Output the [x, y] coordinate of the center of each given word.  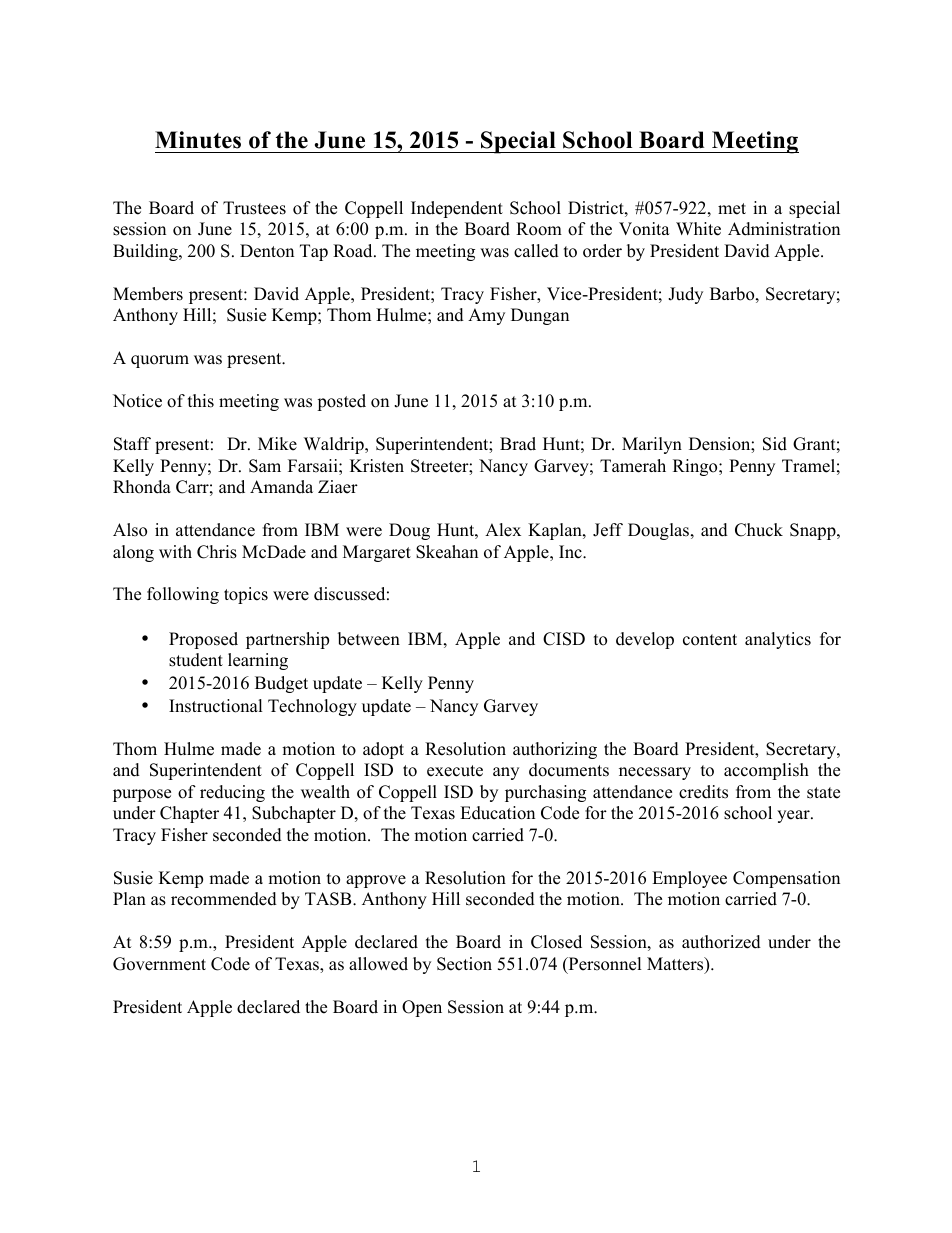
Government [159, 964]
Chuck [759, 530]
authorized [721, 942]
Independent [457, 209]
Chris [217, 552]
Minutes [198, 140]
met [732, 209]
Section [464, 964]
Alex [503, 530]
